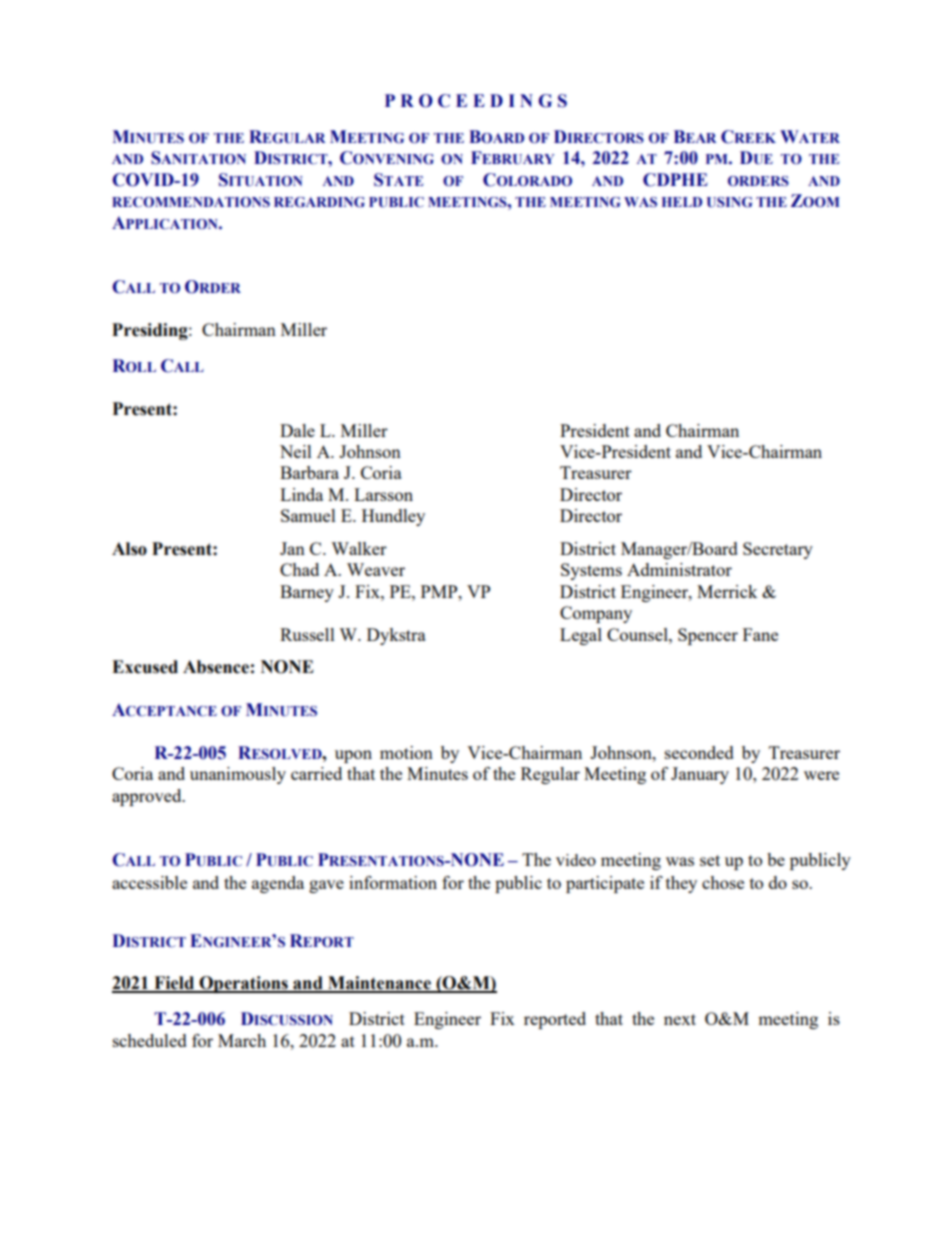 The height and width of the screenshot is (1233, 952). Describe the element at coordinates (406, 752) in the screenshot. I see `motion` at that location.
